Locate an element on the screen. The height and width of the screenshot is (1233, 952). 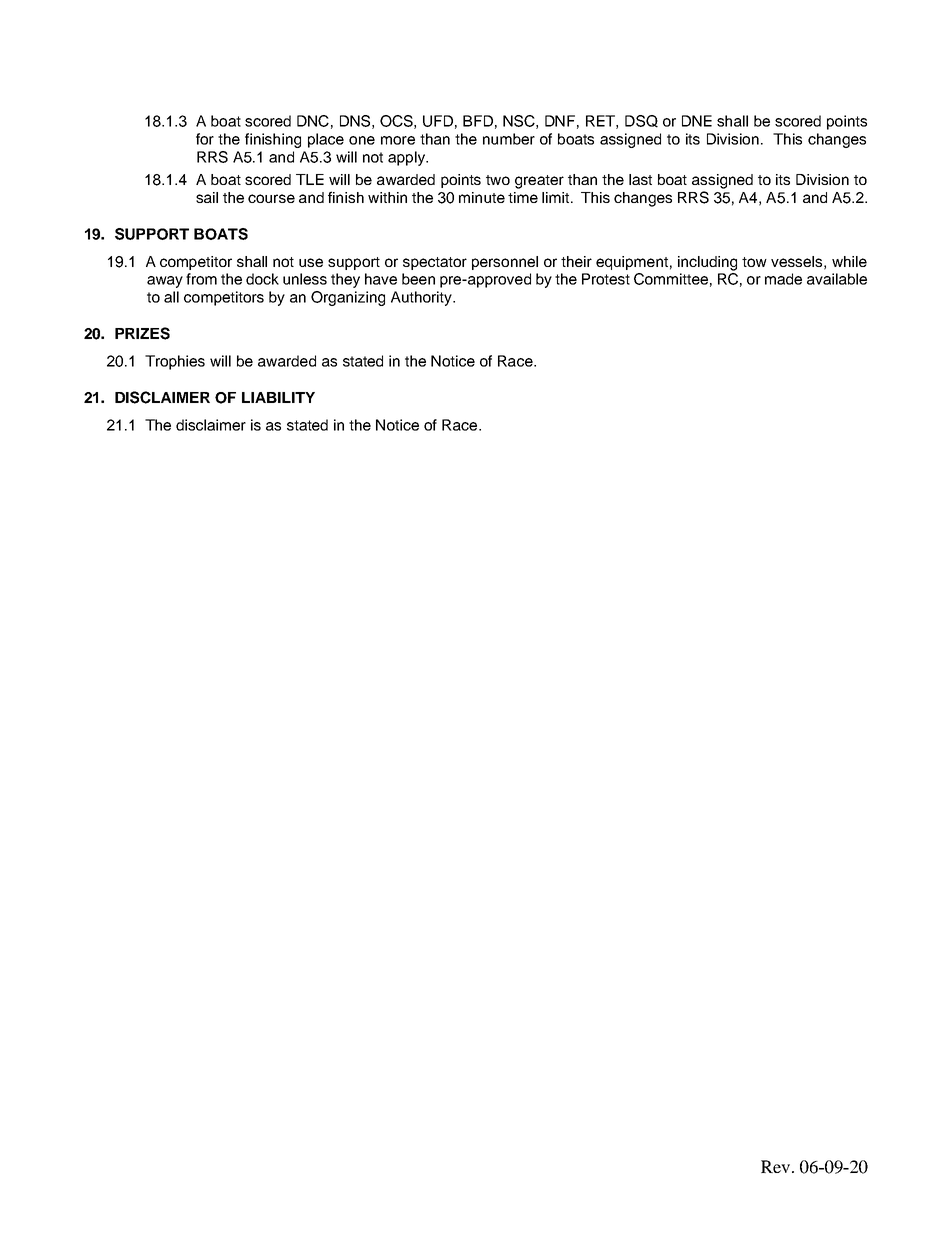
available is located at coordinates (837, 279).
